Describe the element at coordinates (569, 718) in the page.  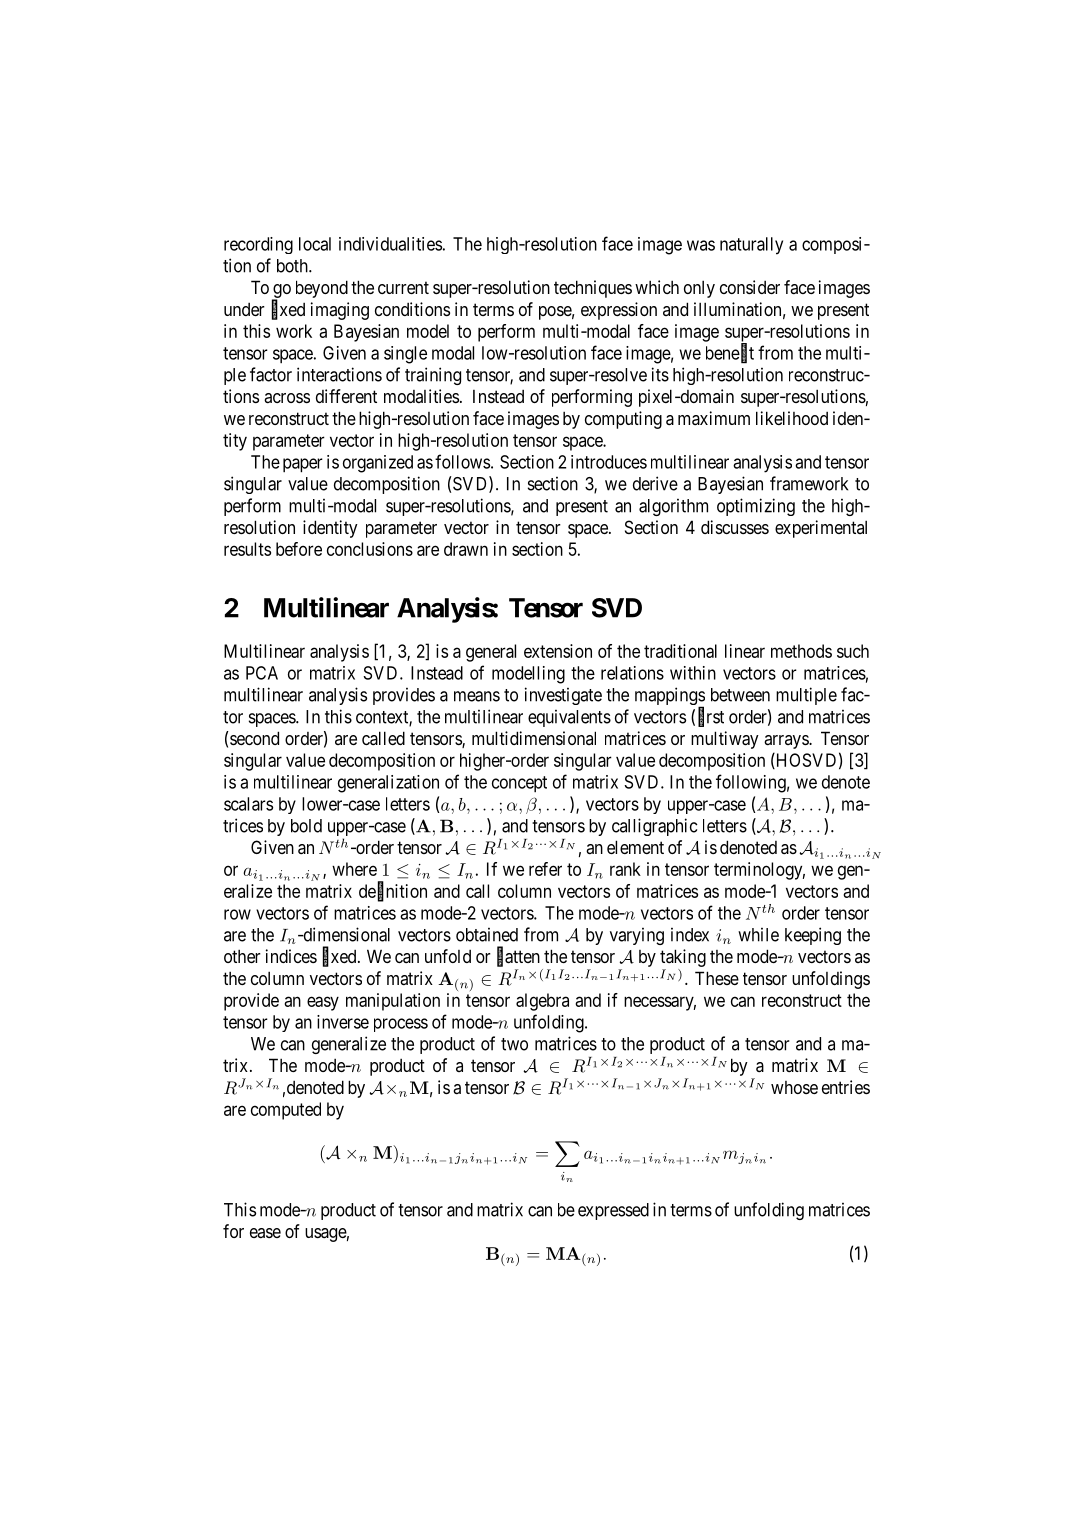
I see `equivalents` at that location.
